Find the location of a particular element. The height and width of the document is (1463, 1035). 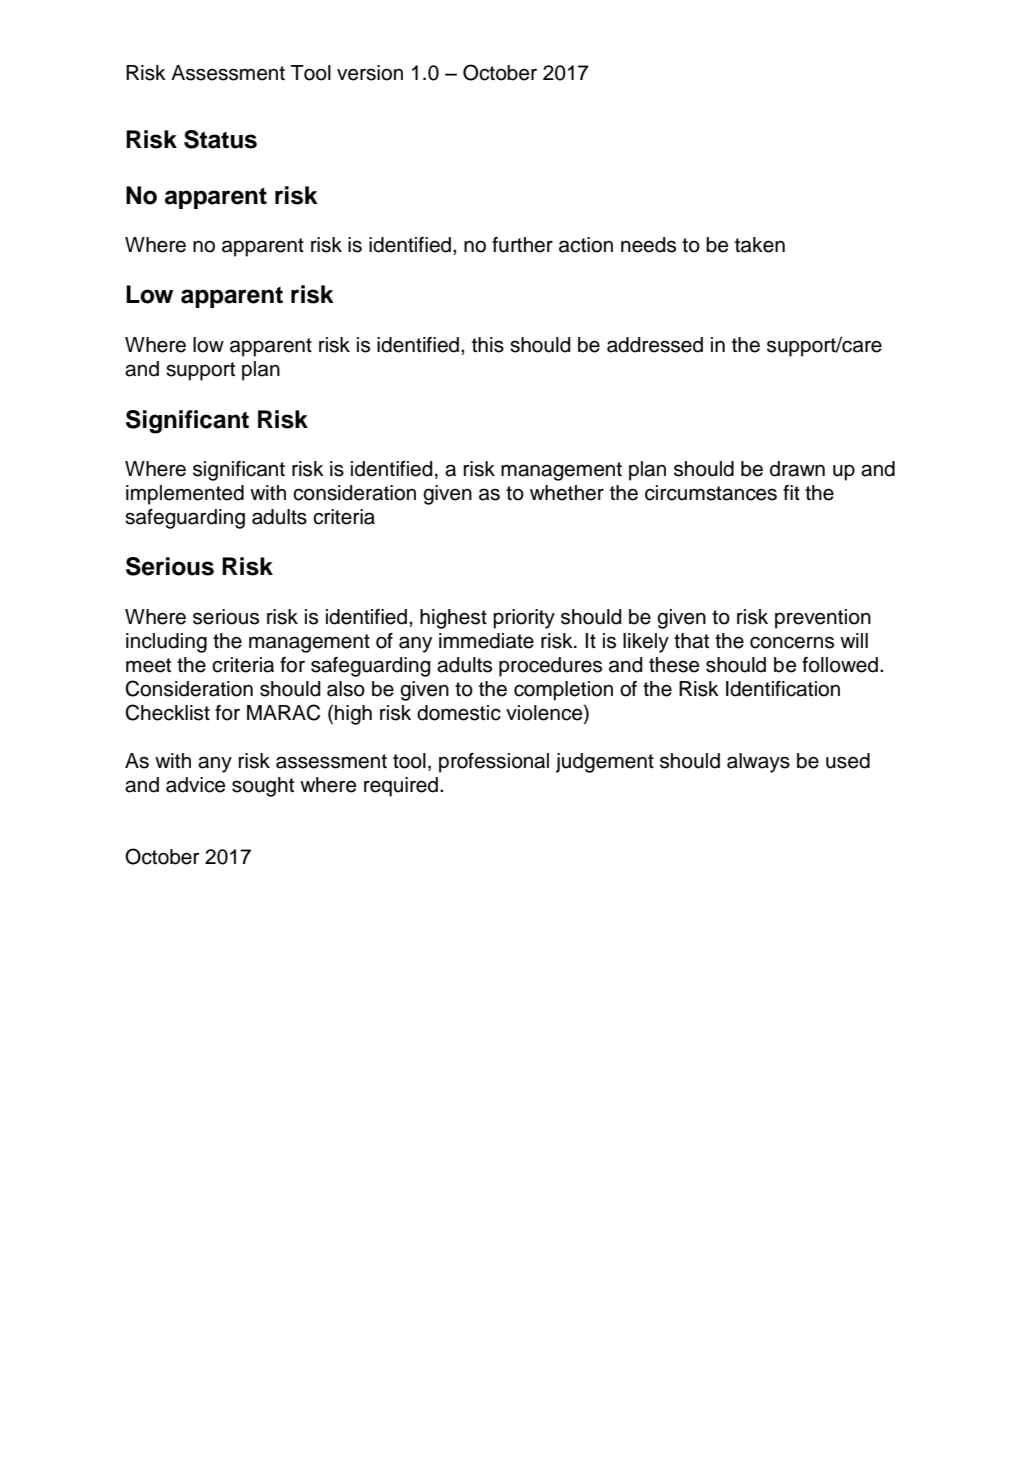

professional is located at coordinates (494, 763).
